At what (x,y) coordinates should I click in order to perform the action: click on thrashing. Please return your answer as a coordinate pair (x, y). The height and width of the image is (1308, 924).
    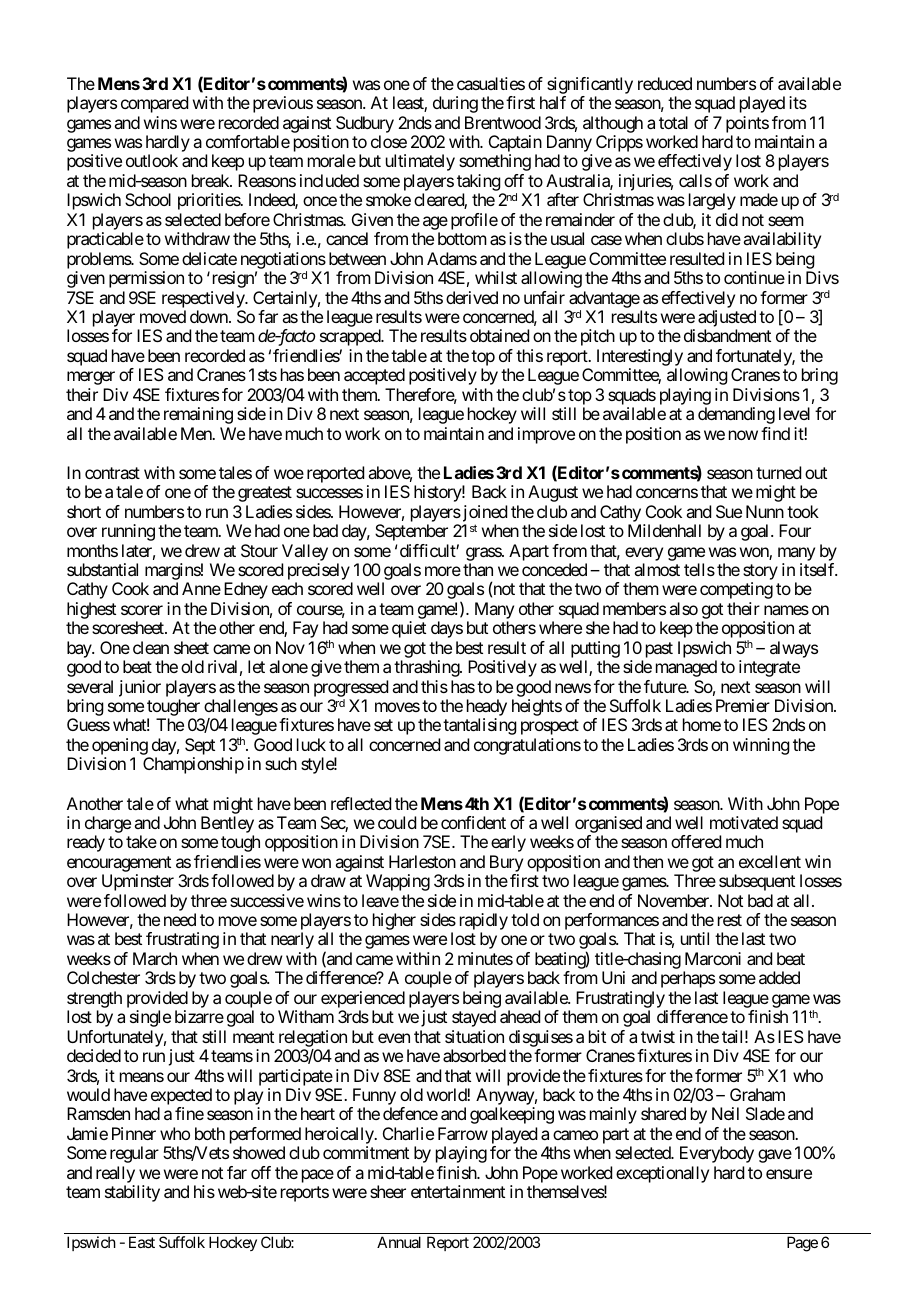
    Looking at the image, I should click on (427, 668).
